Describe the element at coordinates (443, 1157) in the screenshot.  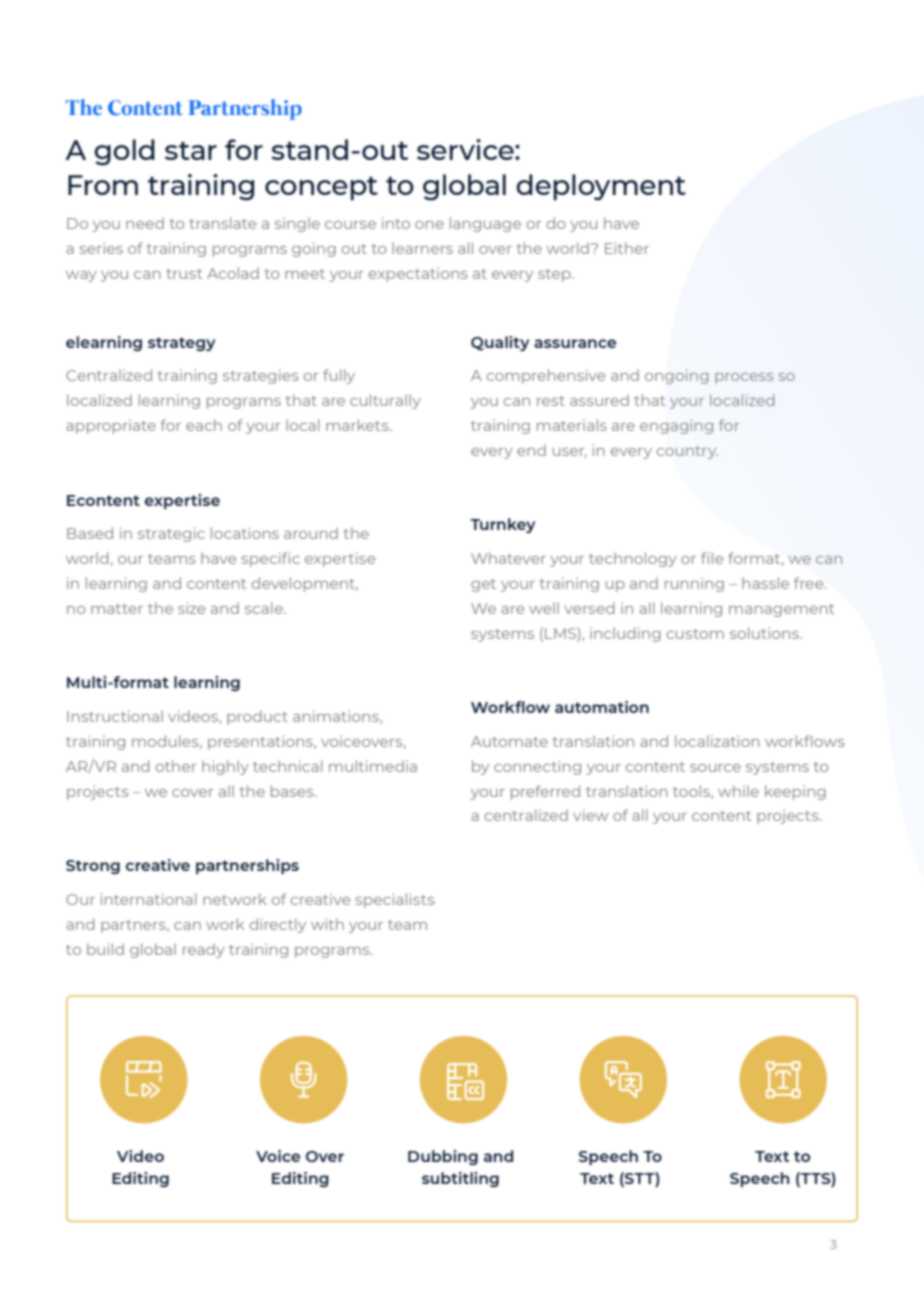
I see `Dubbing` at that location.
